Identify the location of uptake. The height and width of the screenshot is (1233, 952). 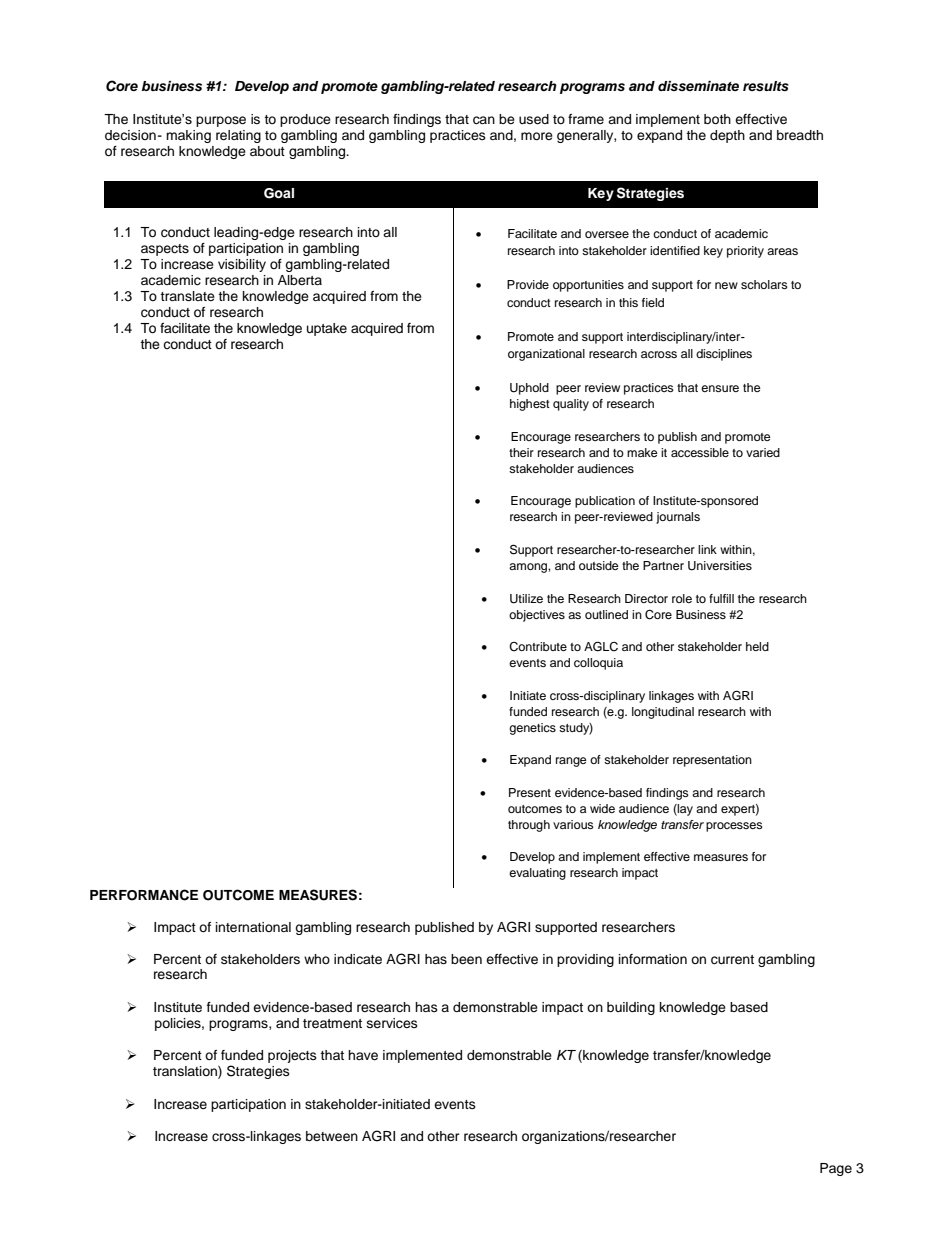
(327, 329).
